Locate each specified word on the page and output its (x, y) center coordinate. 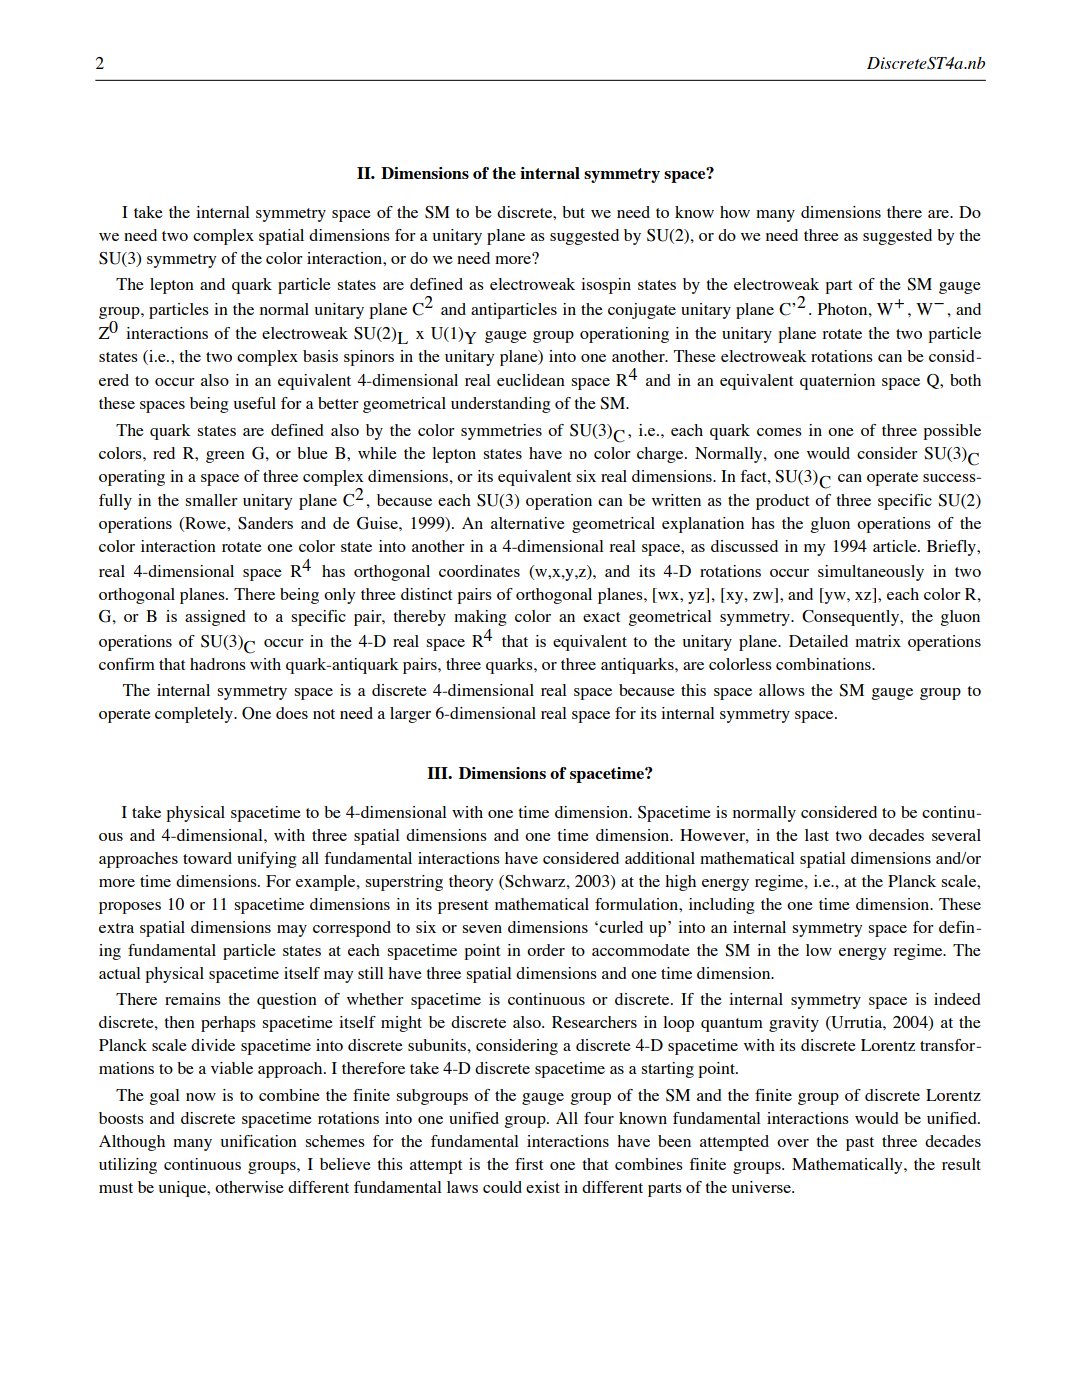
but (573, 212)
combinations (824, 664)
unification (259, 1141)
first (529, 1164)
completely (195, 715)
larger (410, 715)
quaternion (837, 382)
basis (320, 356)
